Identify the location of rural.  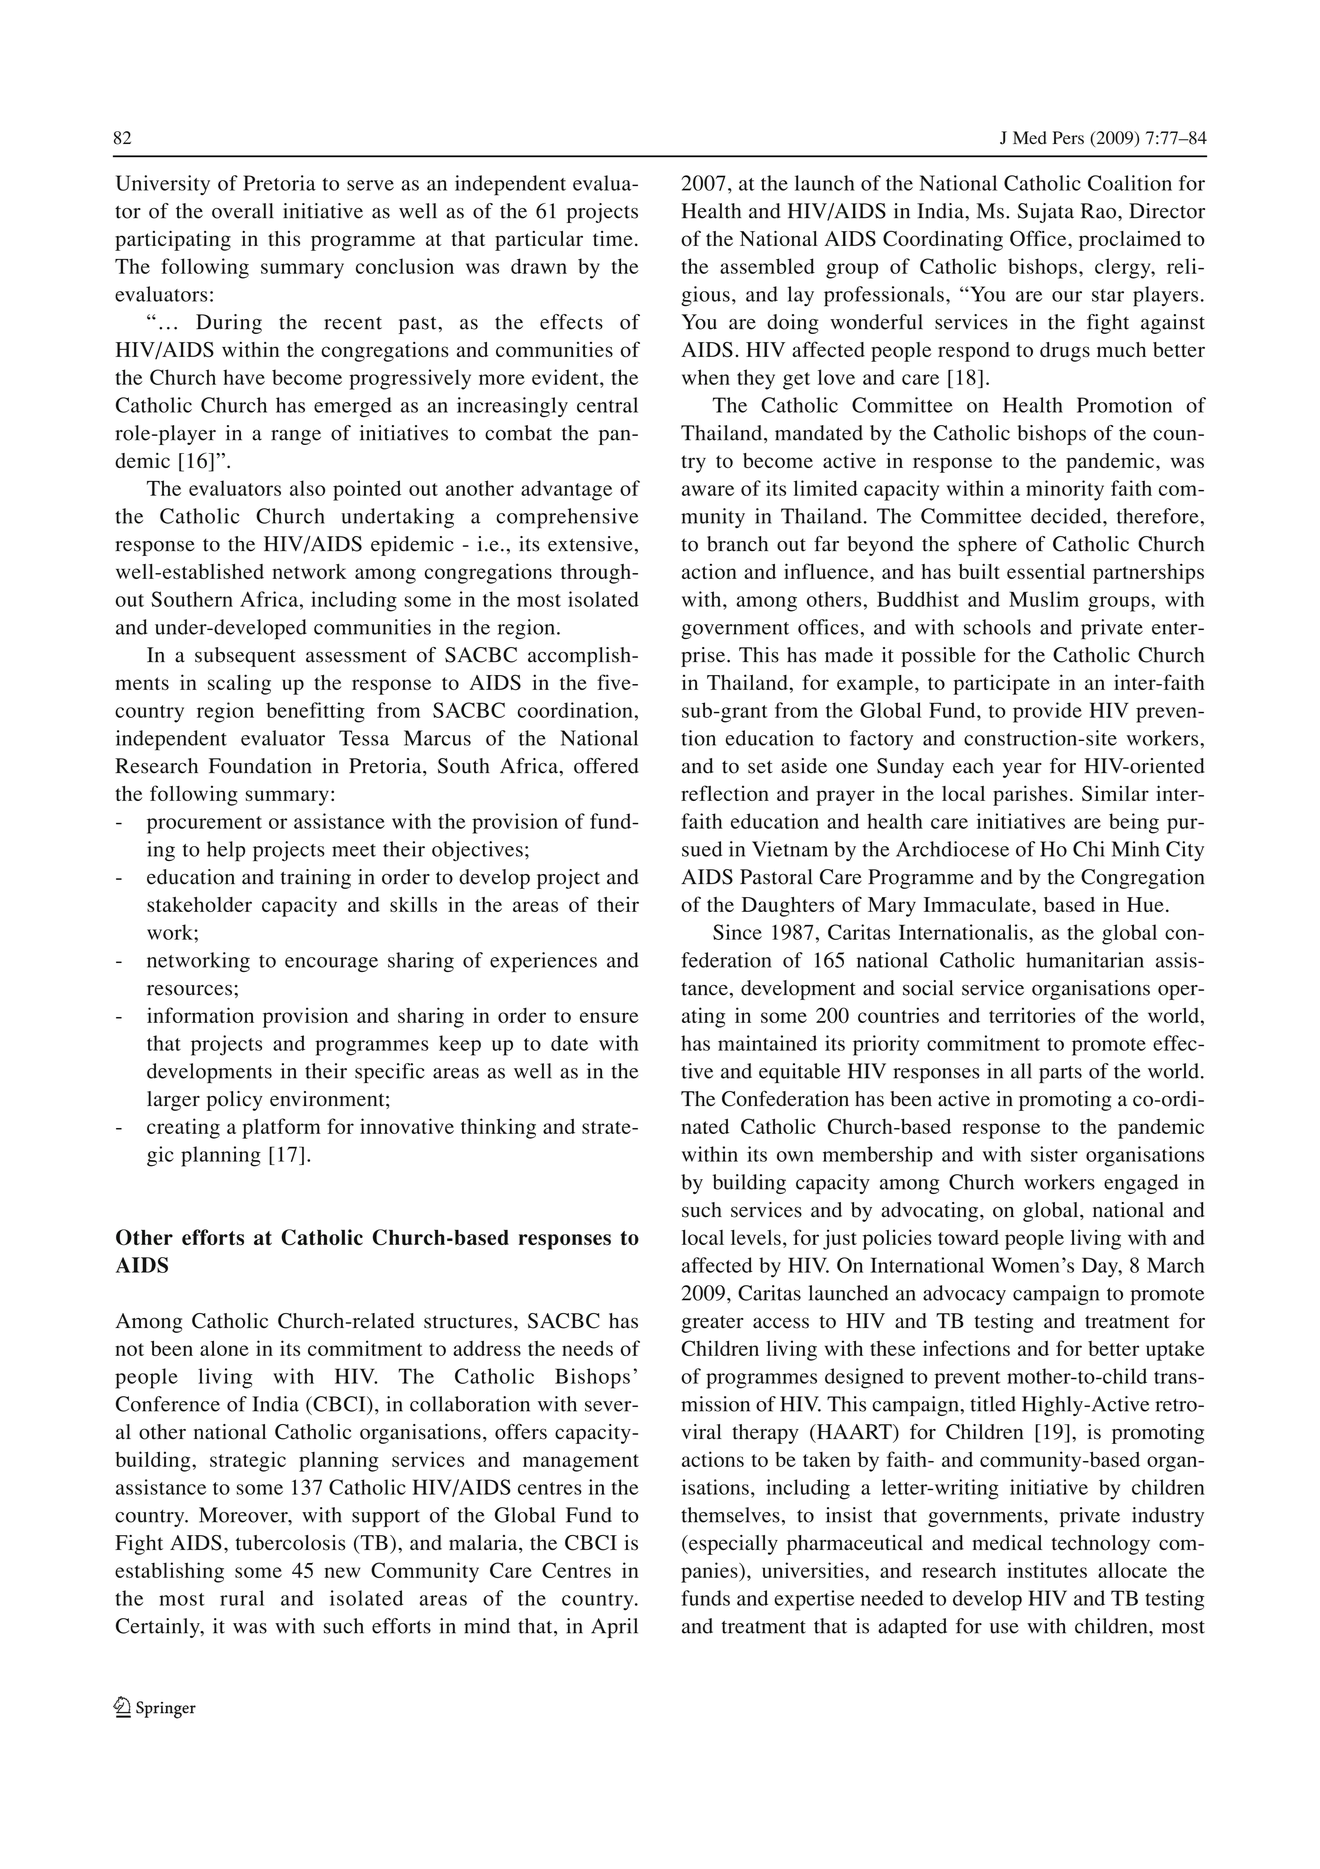
(242, 1598).
